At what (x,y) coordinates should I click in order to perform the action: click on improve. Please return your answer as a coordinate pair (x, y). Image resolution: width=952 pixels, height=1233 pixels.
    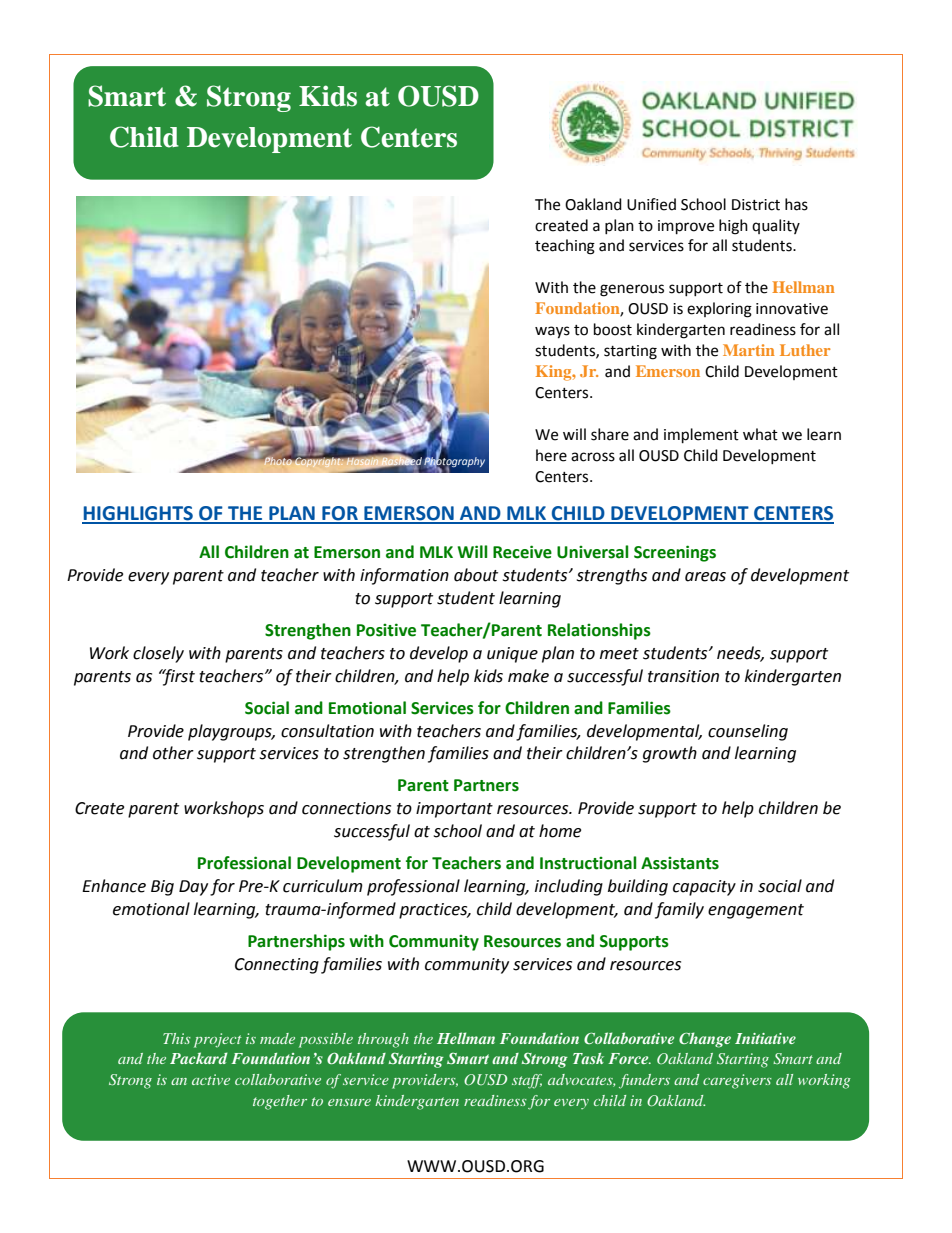
    Looking at the image, I should click on (686, 227).
